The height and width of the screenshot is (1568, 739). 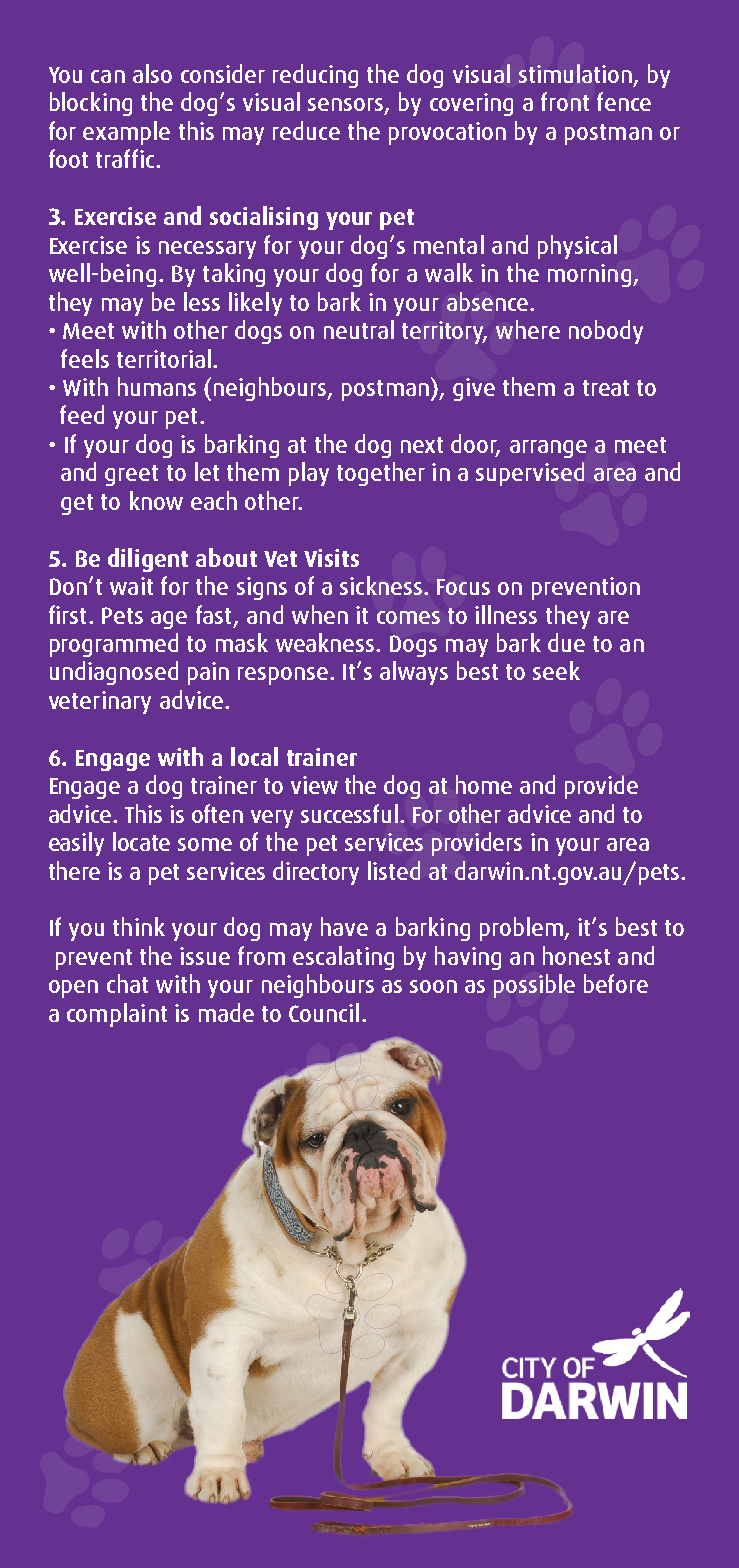 I want to click on seek, so click(x=556, y=670).
